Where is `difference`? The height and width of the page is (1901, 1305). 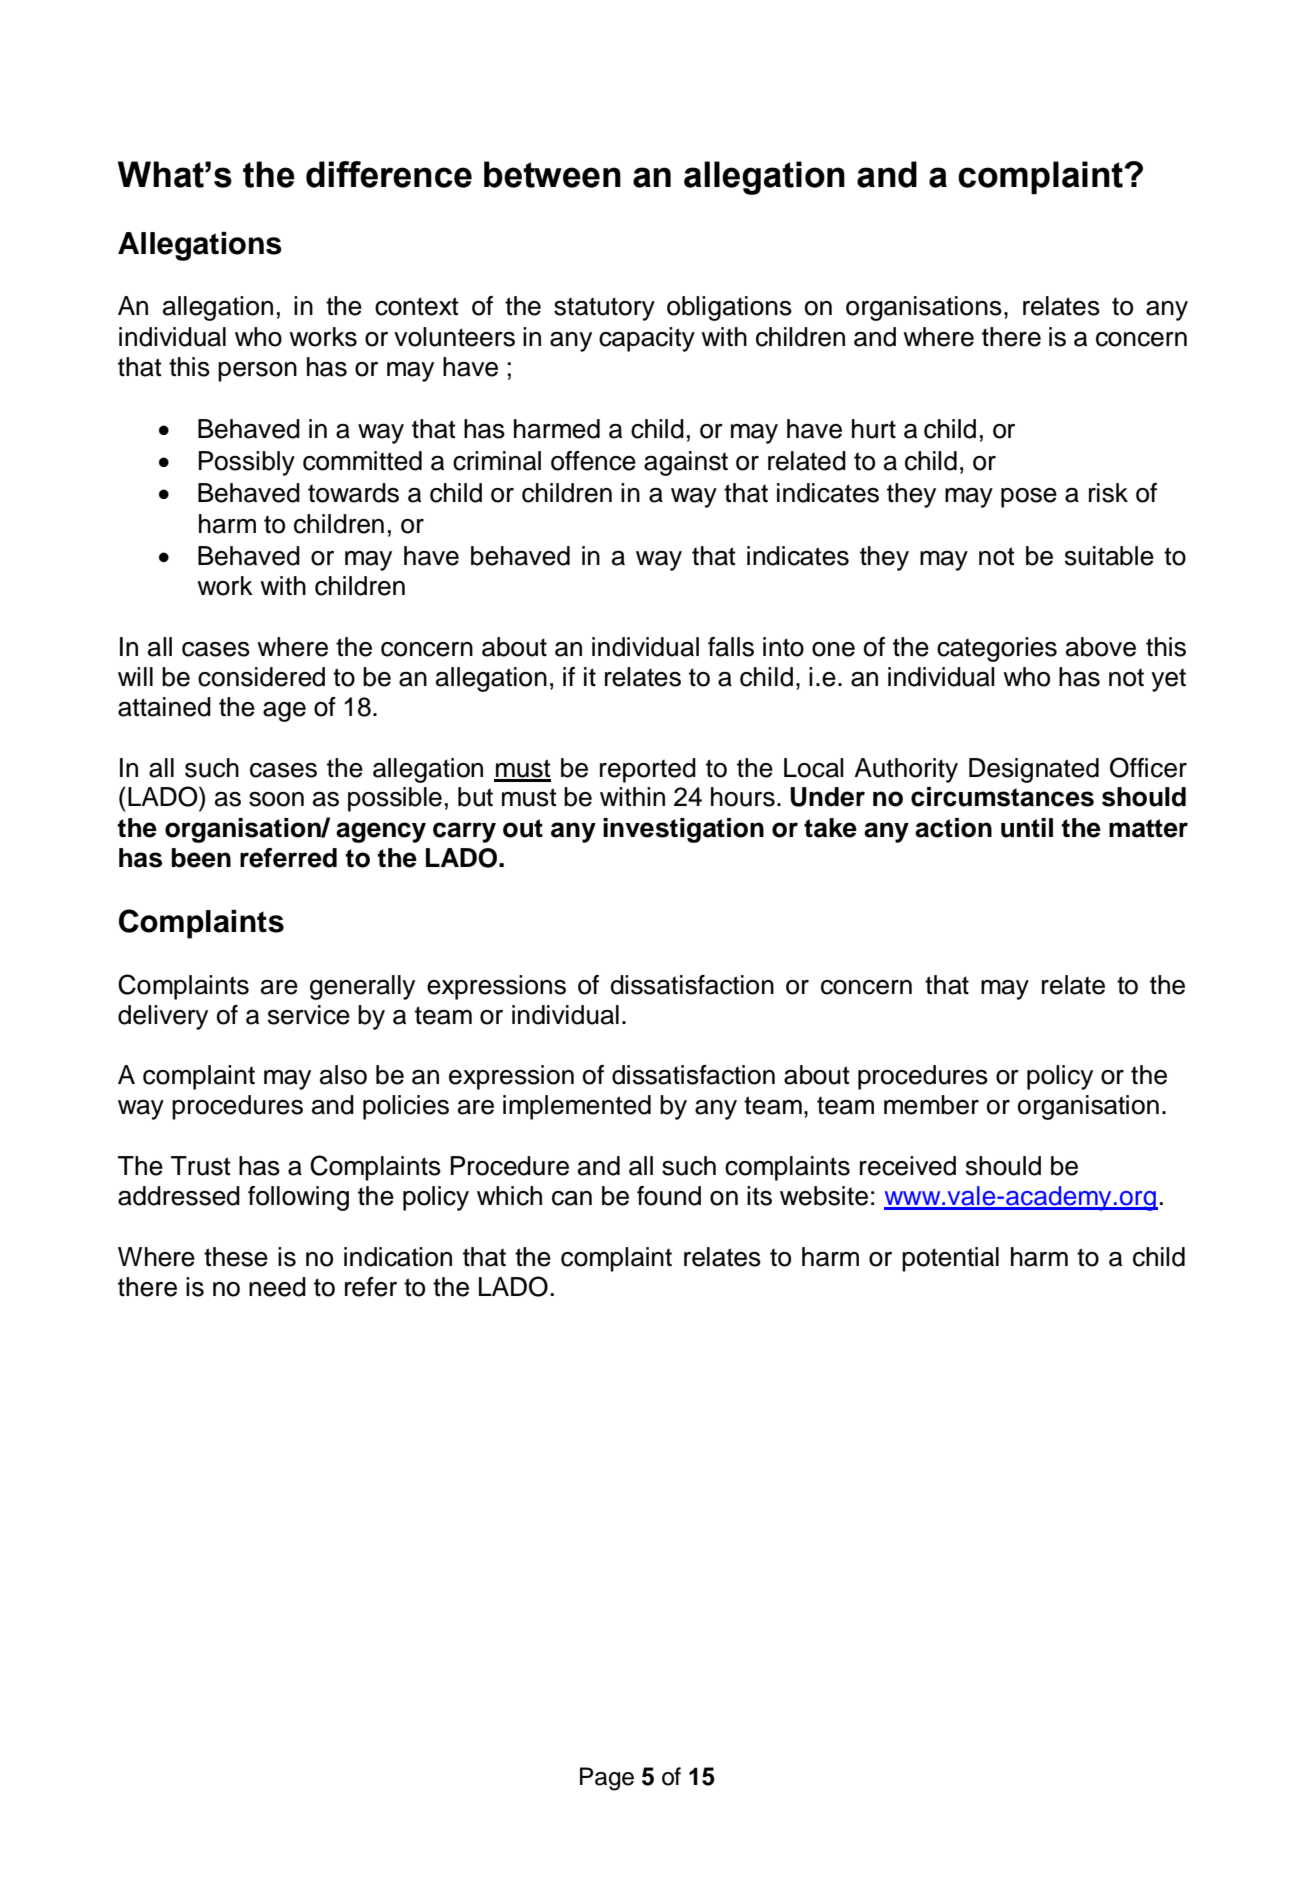
difference is located at coordinates (389, 174).
